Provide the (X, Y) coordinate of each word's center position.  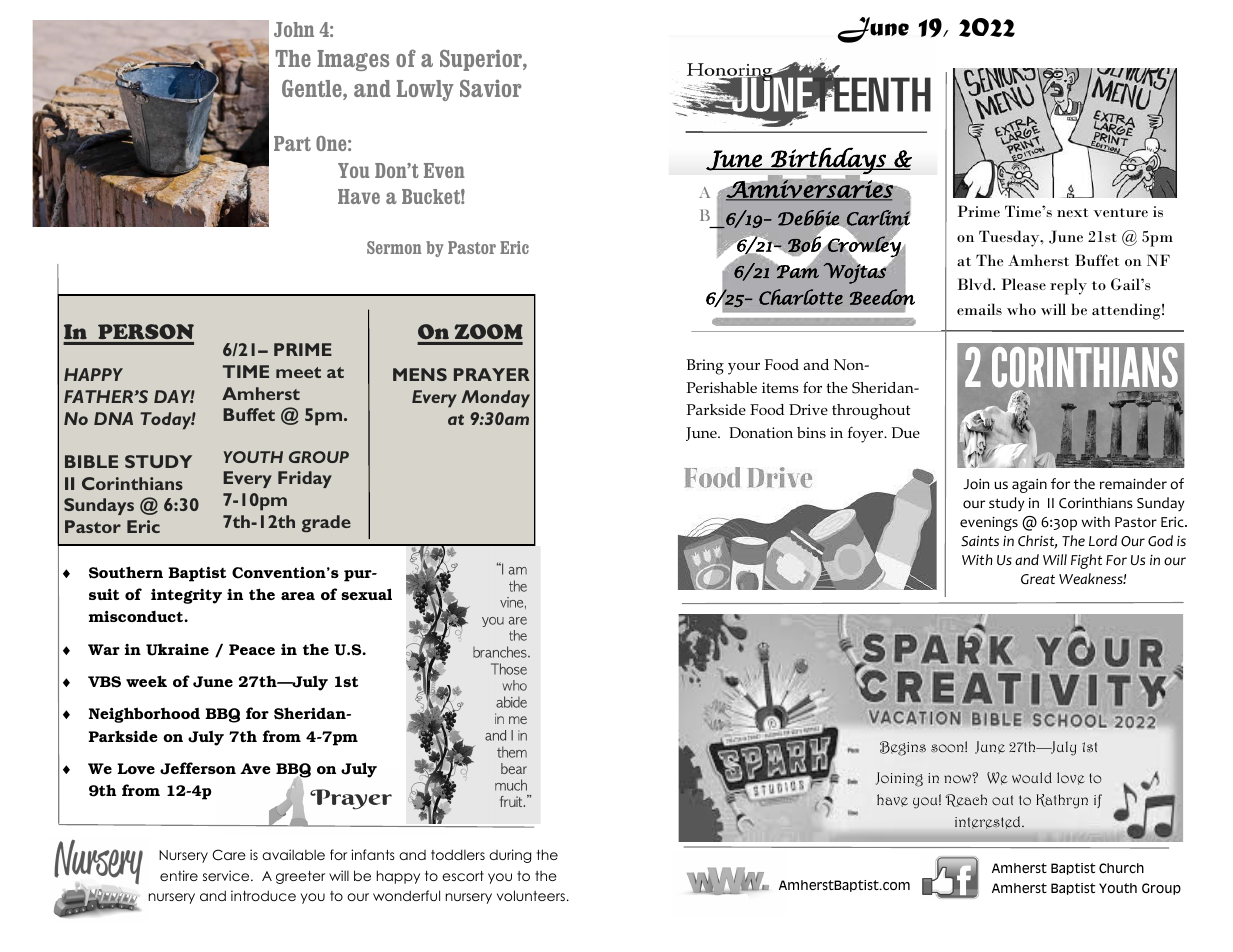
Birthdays (828, 161)
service (227, 875)
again (1029, 486)
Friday (305, 479)
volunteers (531, 895)
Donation (761, 432)
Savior (491, 88)
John (294, 29)
